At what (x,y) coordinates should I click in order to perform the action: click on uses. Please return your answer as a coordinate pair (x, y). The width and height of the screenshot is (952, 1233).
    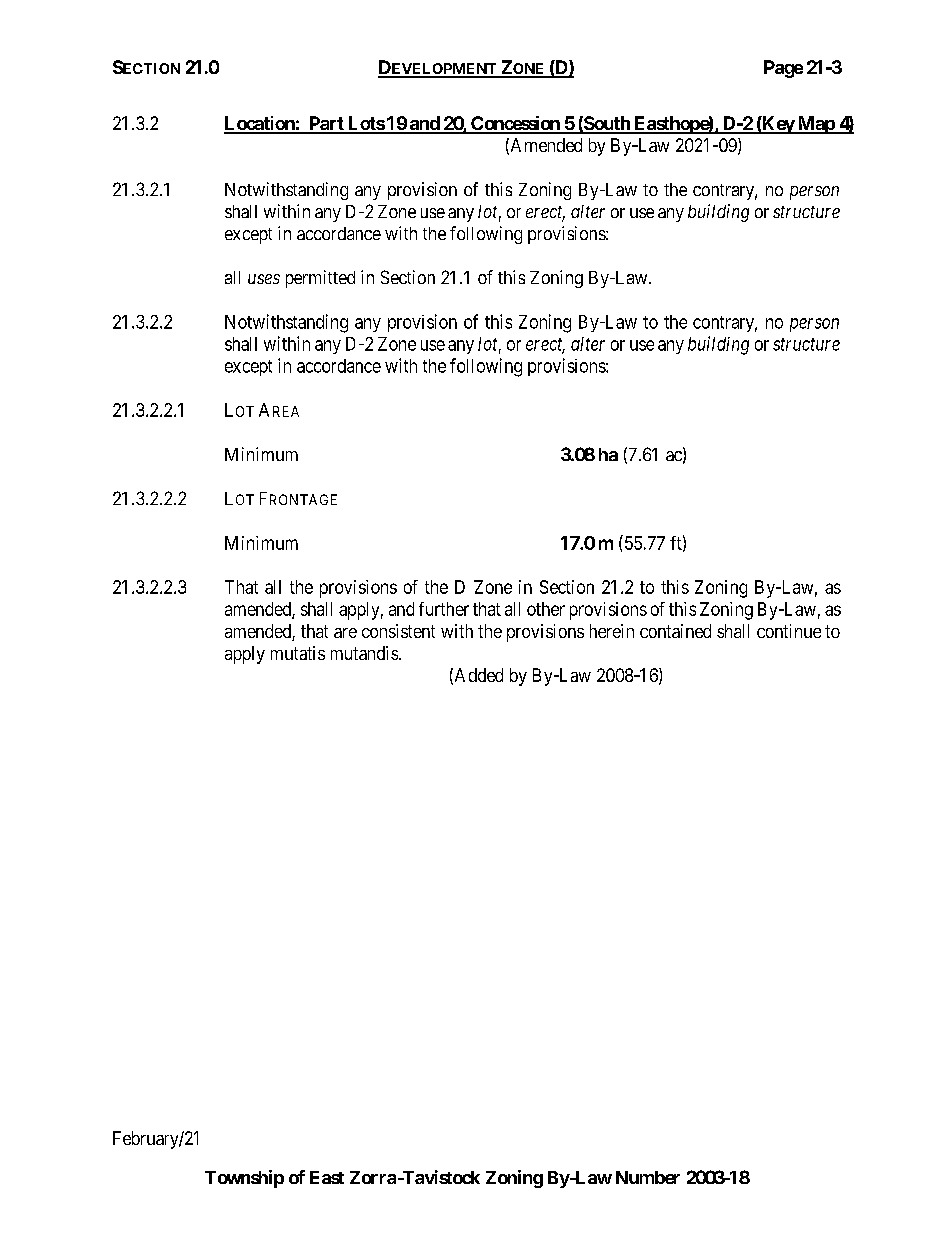
    Looking at the image, I should click on (264, 279).
